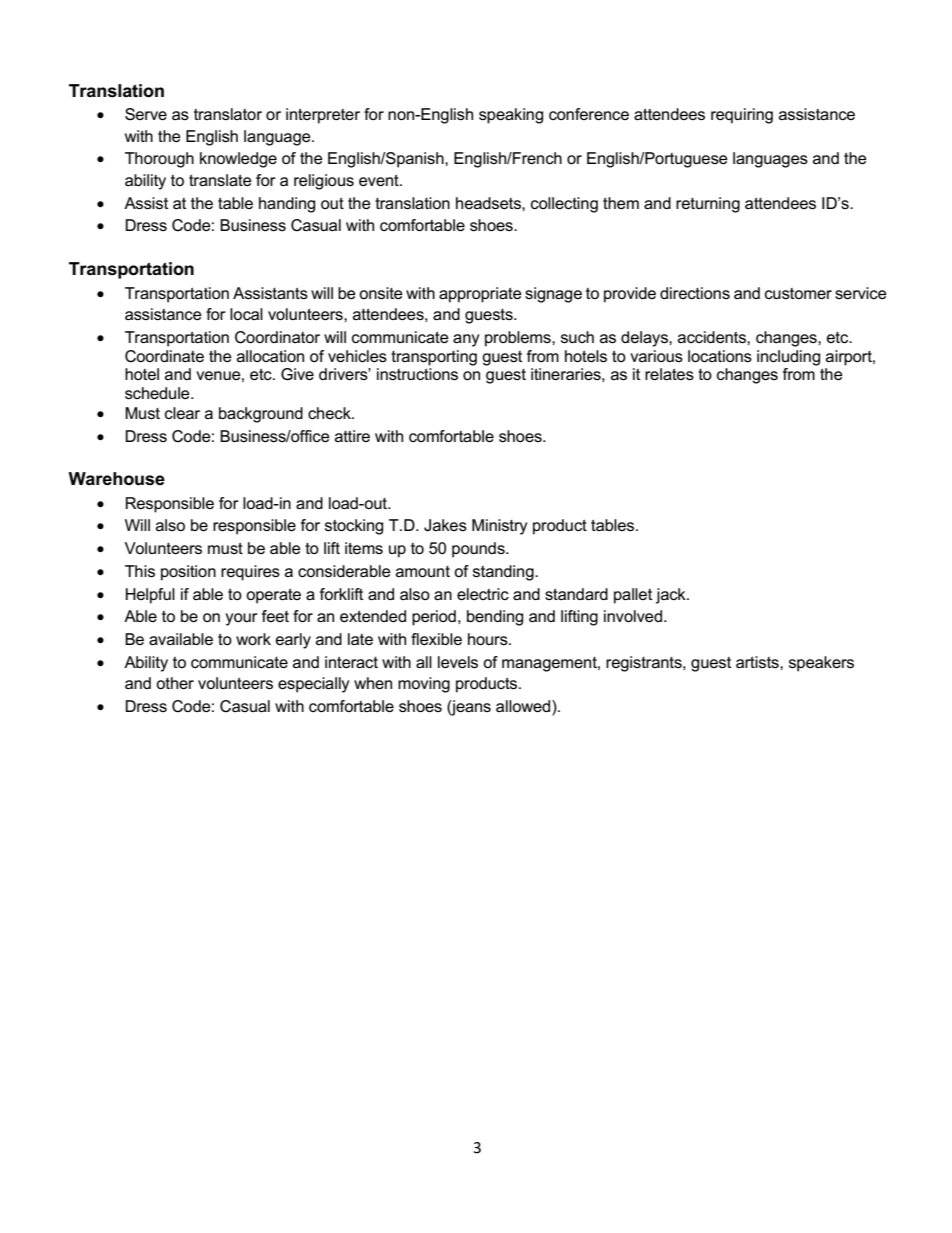 This document has width=952, height=1233. I want to click on customer, so click(798, 293).
